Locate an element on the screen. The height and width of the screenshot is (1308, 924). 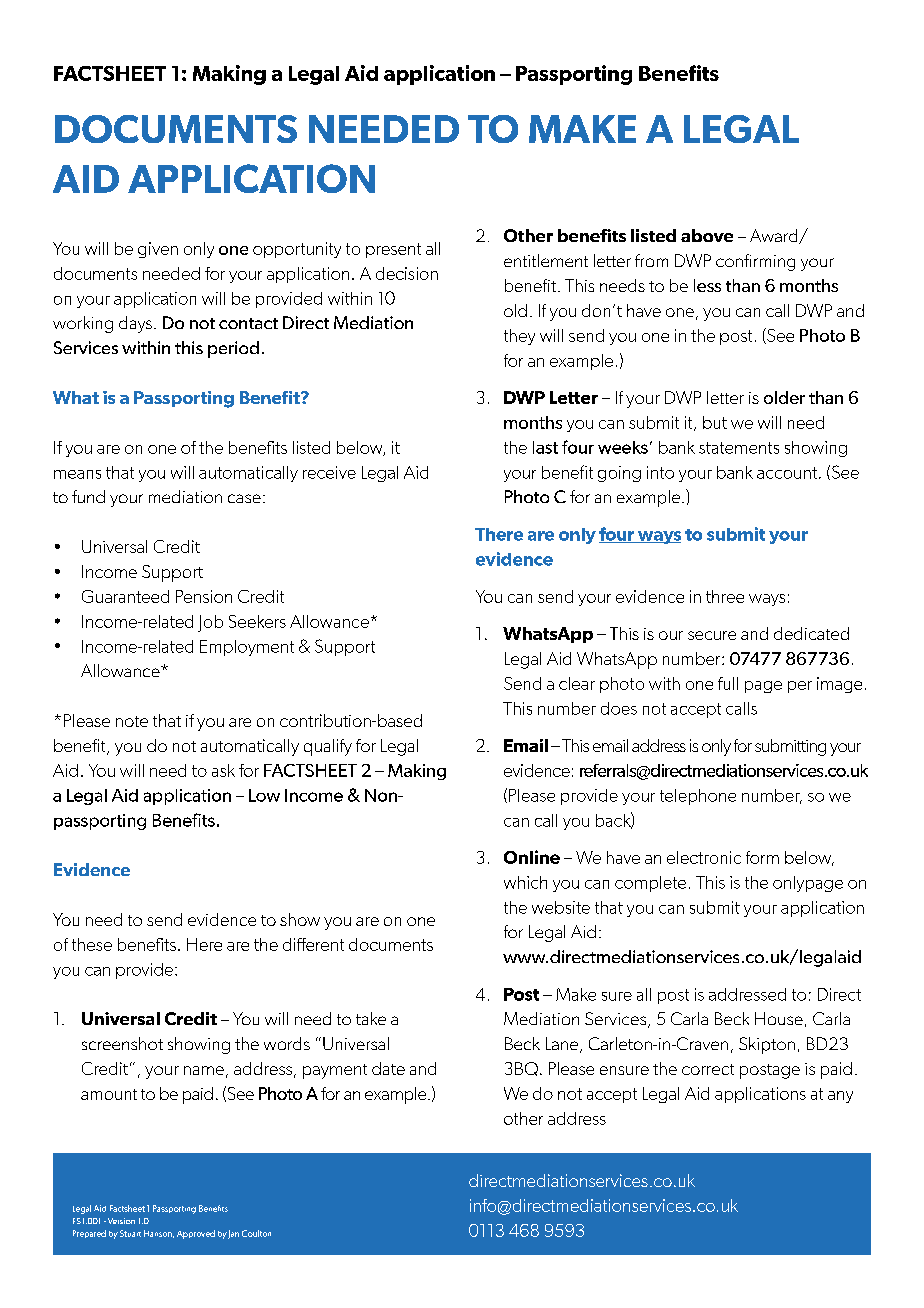
confirming is located at coordinates (755, 262).
